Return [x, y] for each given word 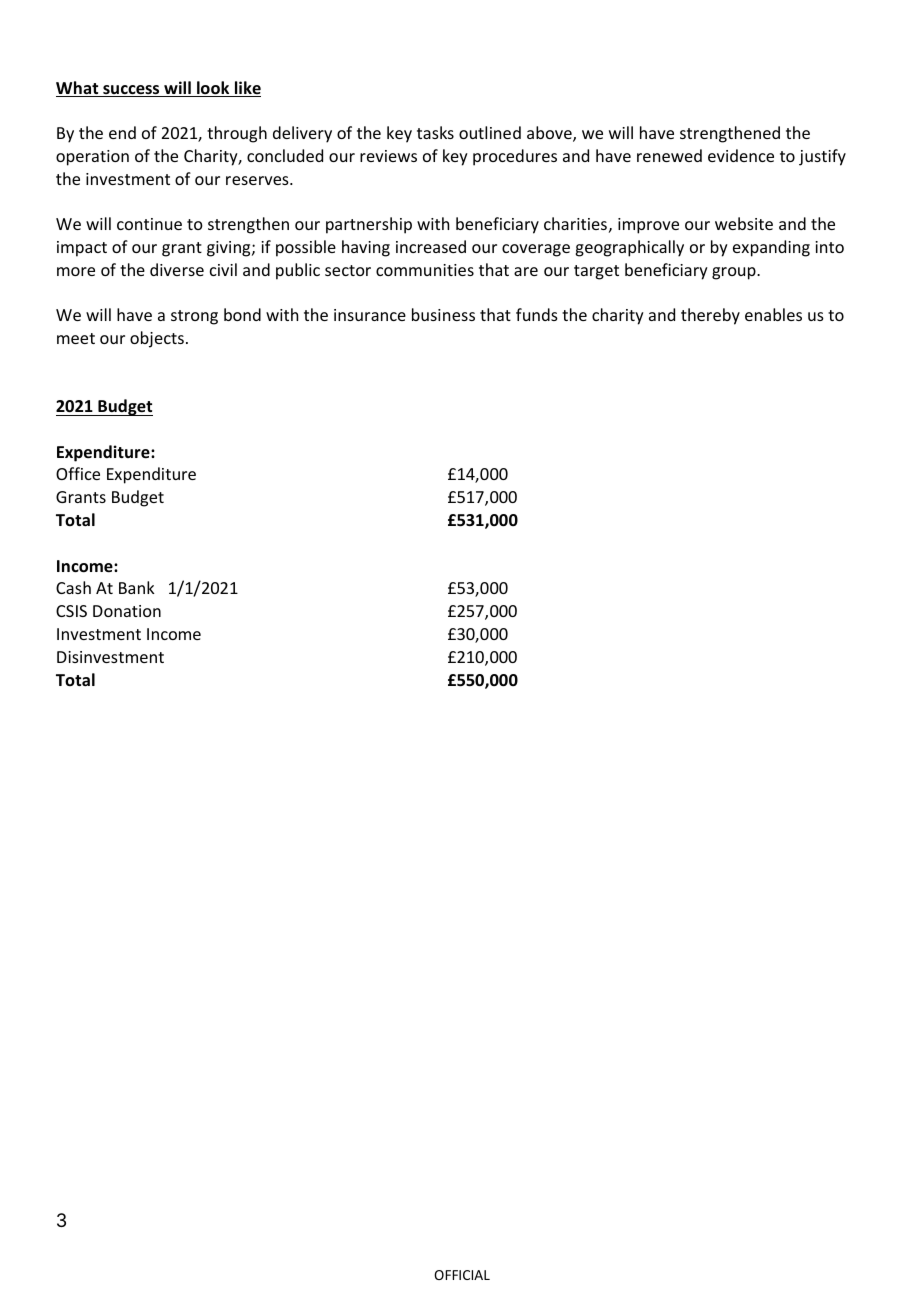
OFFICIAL [462, 1275]
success [131, 91]
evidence [741, 155]
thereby [710, 316]
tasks [435, 132]
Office [78, 473]
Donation [127, 611]
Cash [73, 587]
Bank [137, 587]
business [443, 314]
